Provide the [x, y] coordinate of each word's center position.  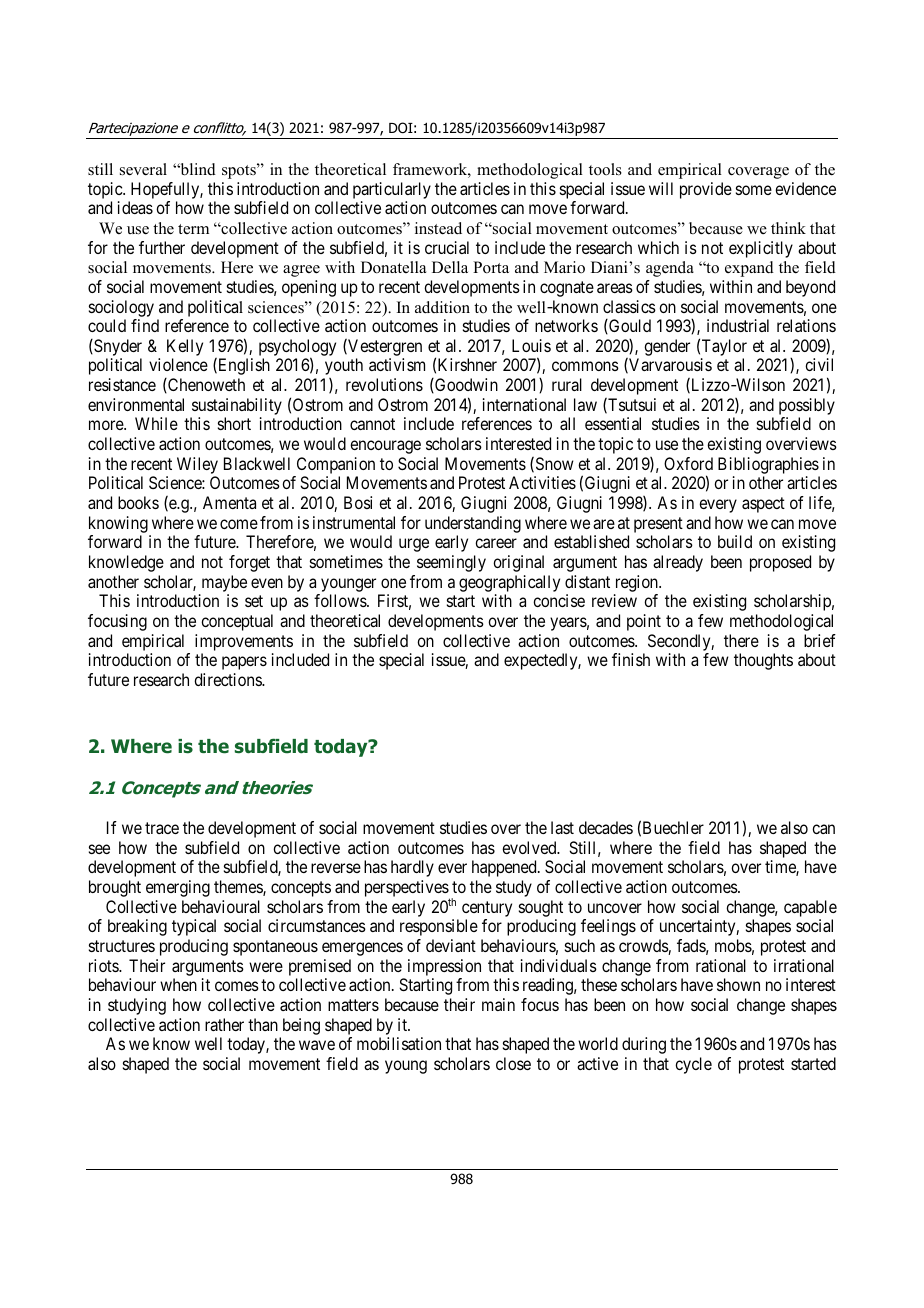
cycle [693, 1065]
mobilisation [399, 1043]
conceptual [237, 622]
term [193, 229]
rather [224, 1024]
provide [706, 190]
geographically [509, 583]
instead [438, 228]
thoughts [763, 661]
